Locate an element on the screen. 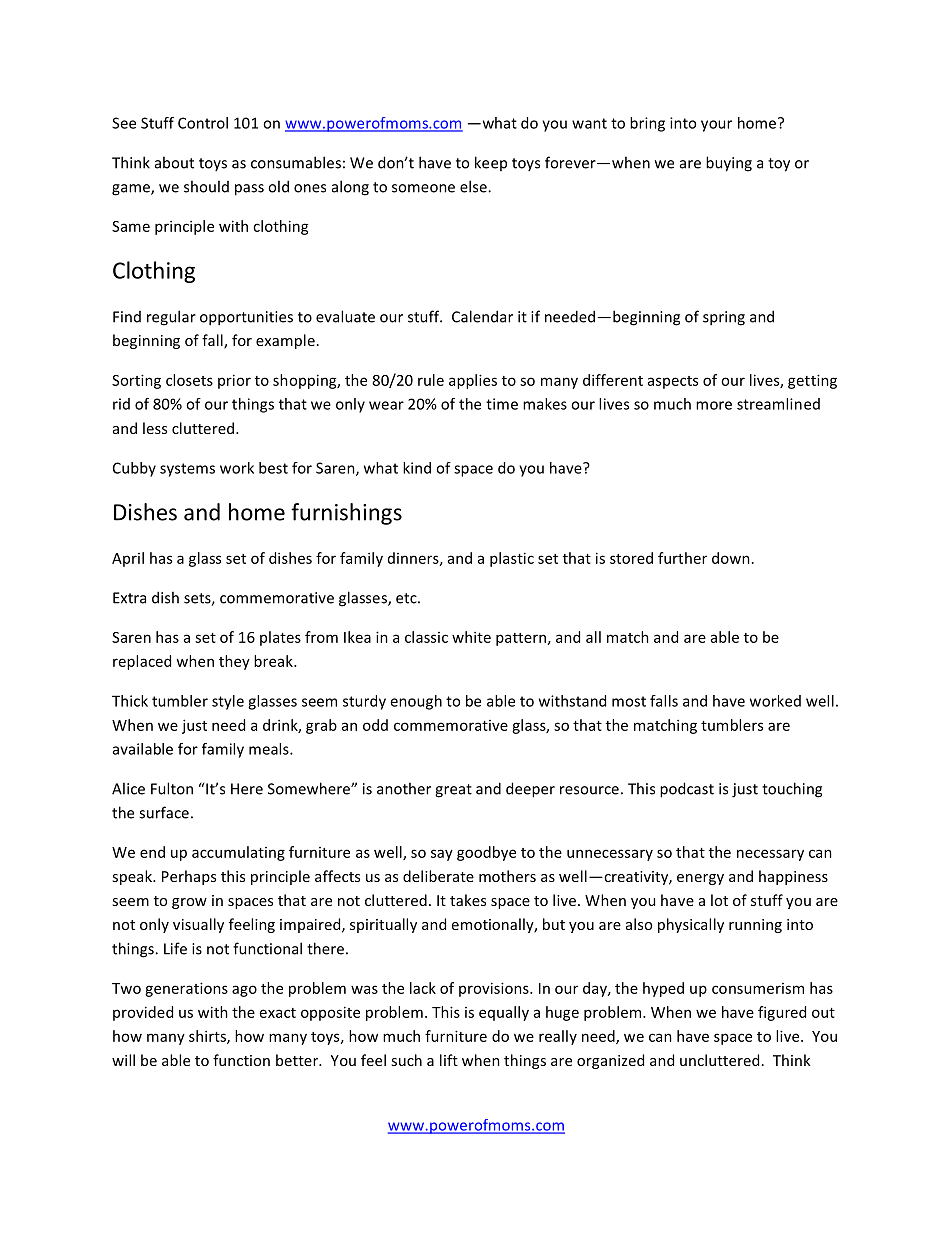  prior is located at coordinates (234, 381).
